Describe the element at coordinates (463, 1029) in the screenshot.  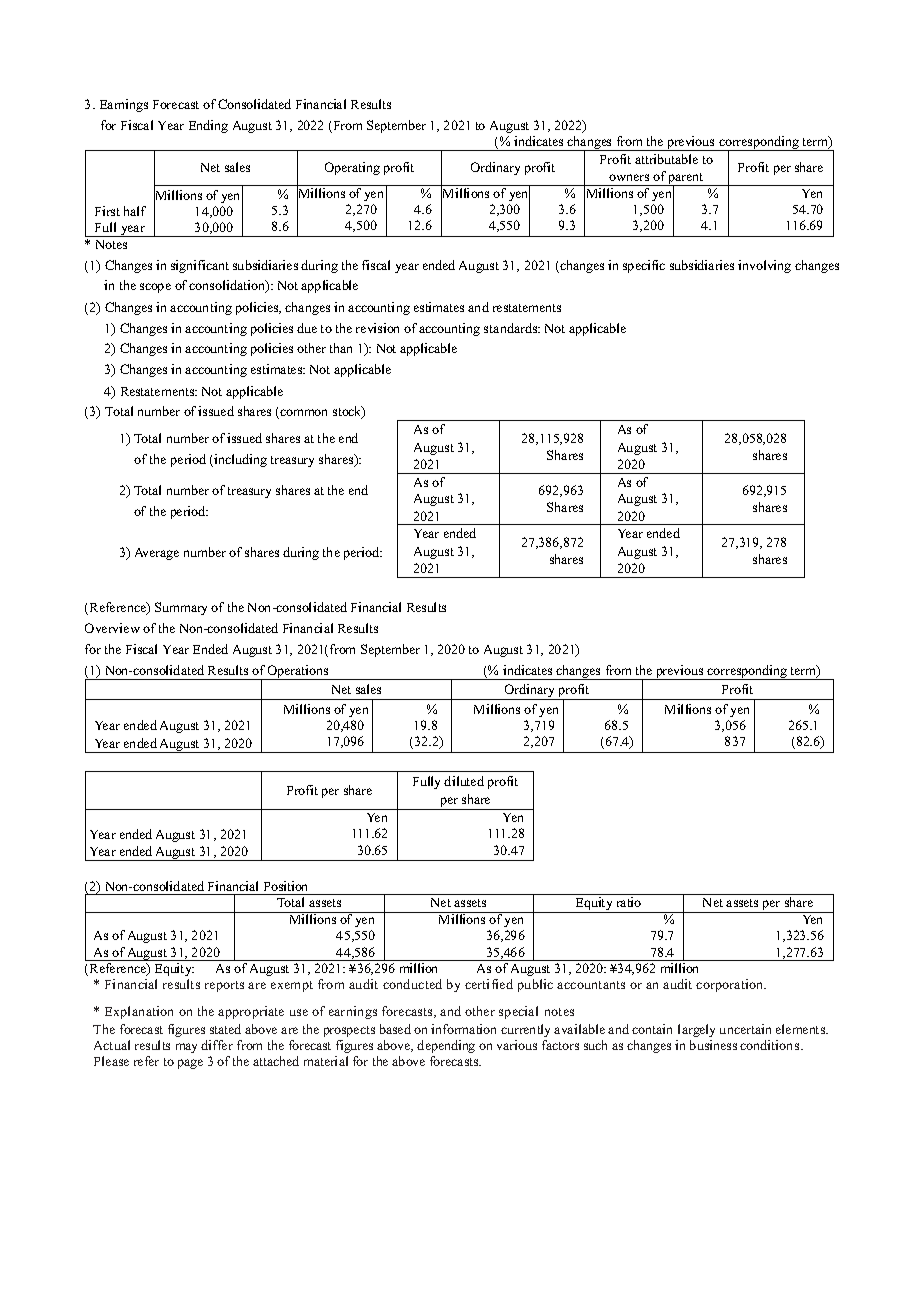
I see `information` at that location.
